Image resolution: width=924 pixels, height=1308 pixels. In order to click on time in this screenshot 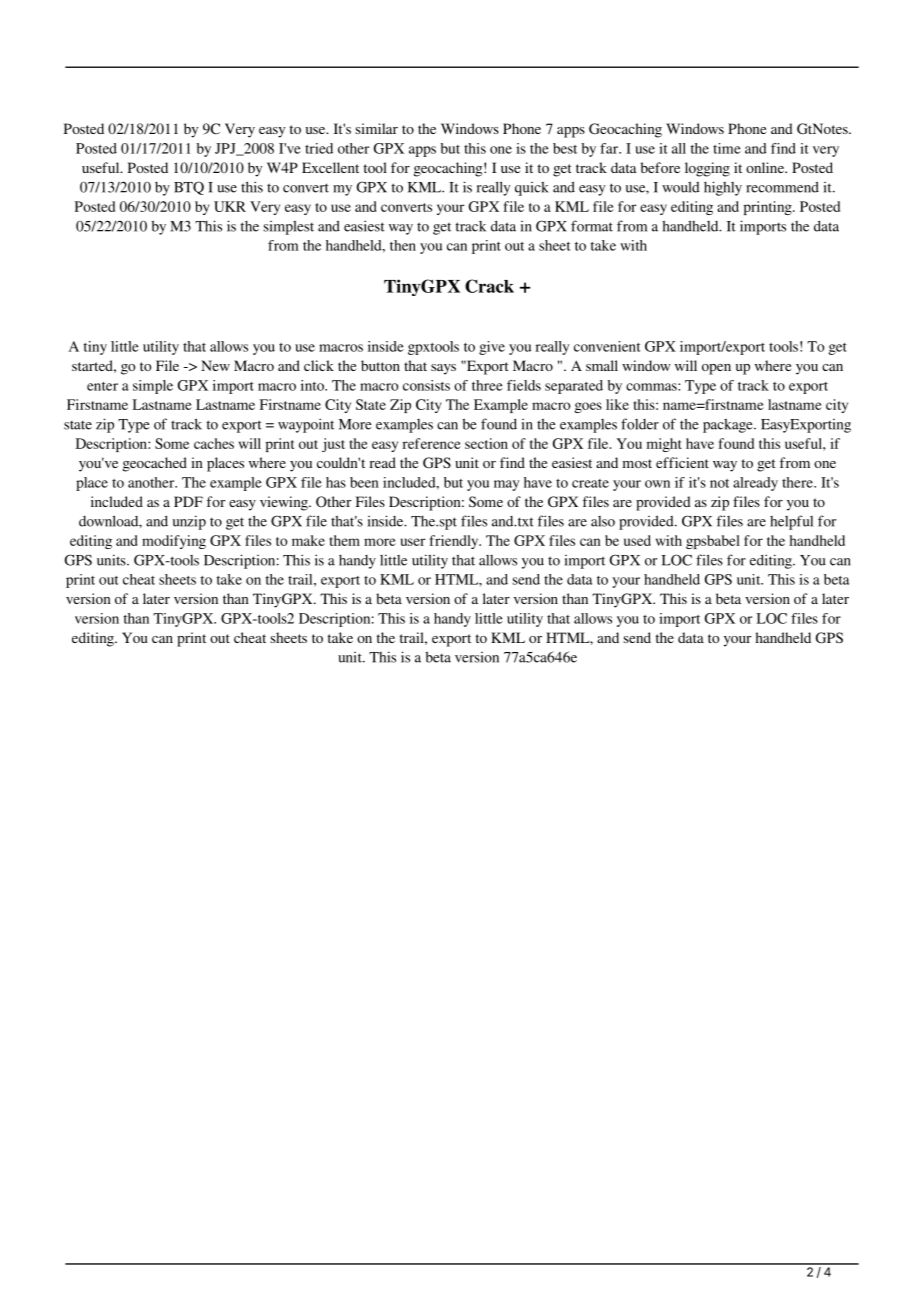, I will do `click(727, 148)`.
